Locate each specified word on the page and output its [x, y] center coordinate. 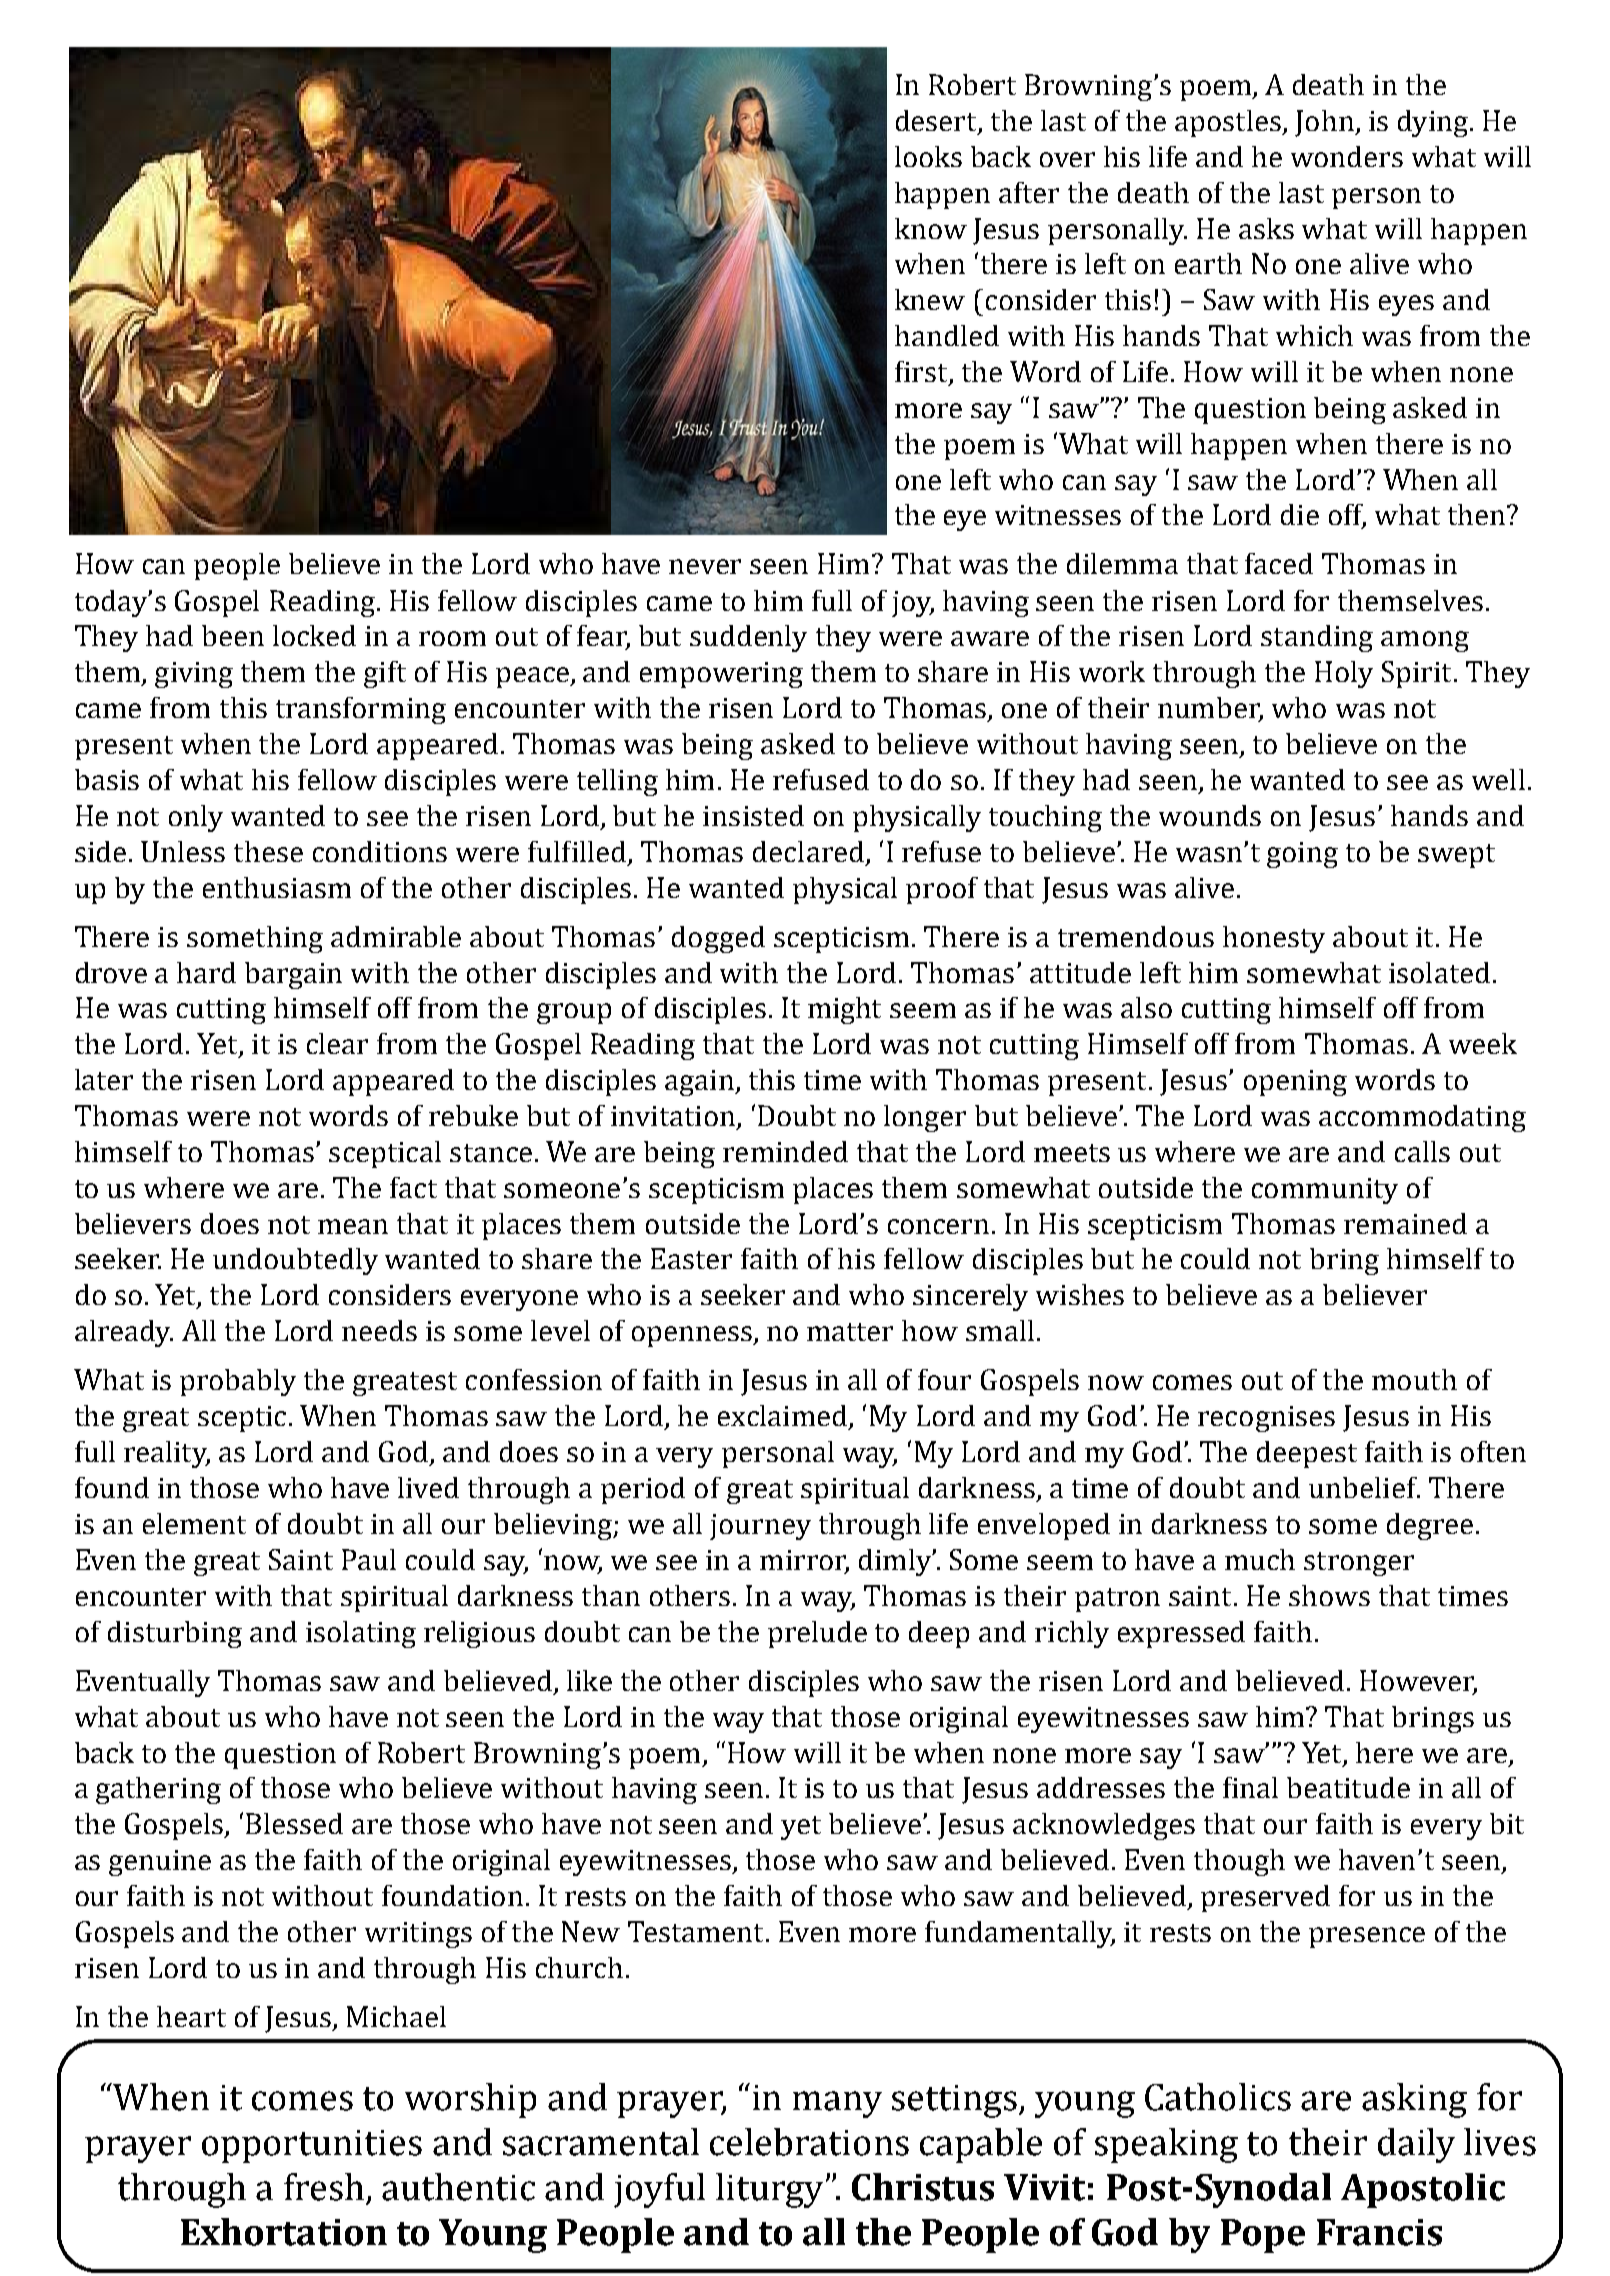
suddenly [748, 638]
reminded [785, 1151]
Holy [1344, 674]
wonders [1347, 156]
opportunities [312, 2146]
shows [1329, 1595]
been [233, 635]
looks [928, 156]
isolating [361, 1634]
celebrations [809, 2142]
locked [314, 635]
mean [353, 1226]
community [1325, 1191]
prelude [817, 1634]
